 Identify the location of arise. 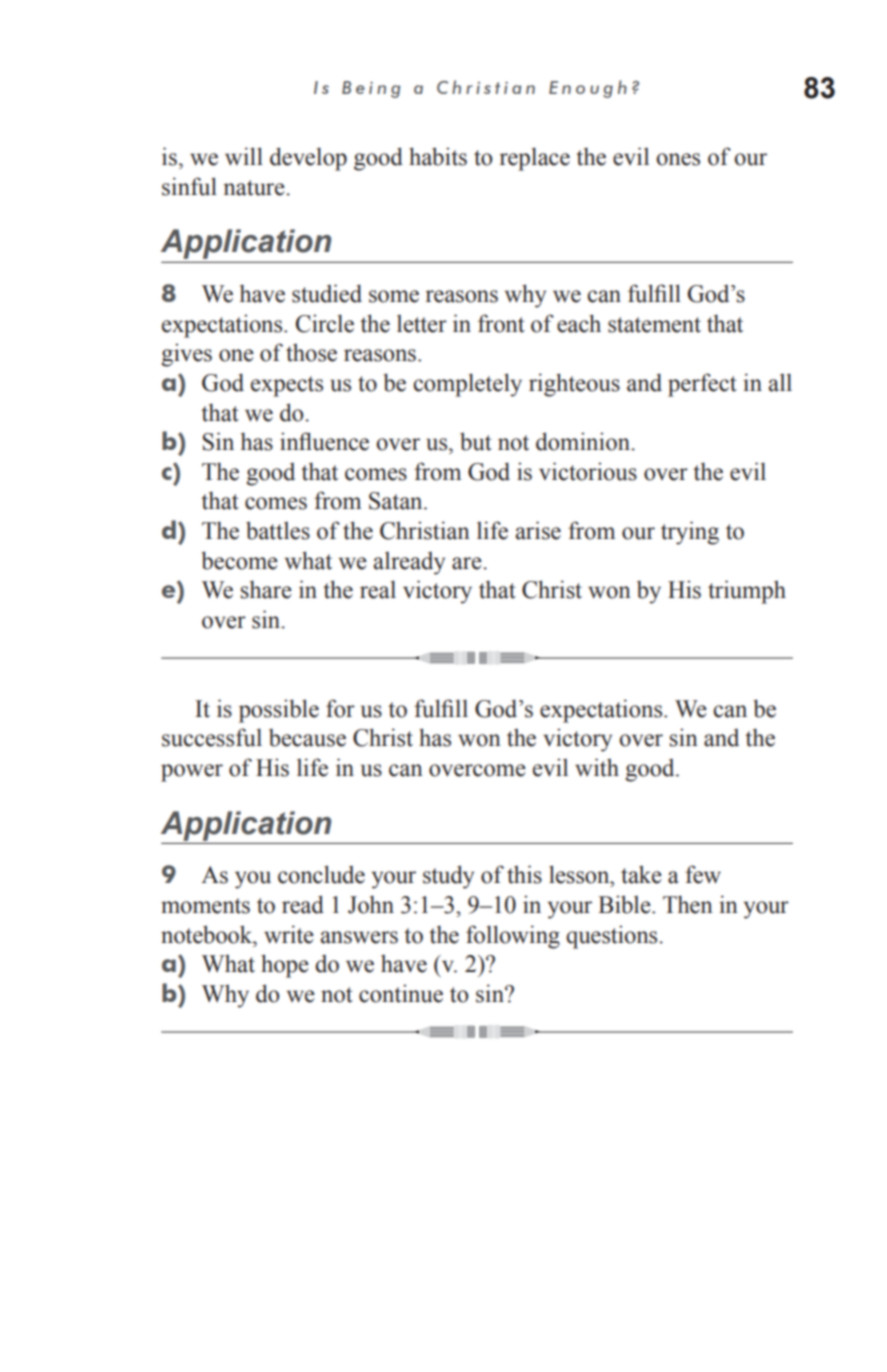
(538, 530).
